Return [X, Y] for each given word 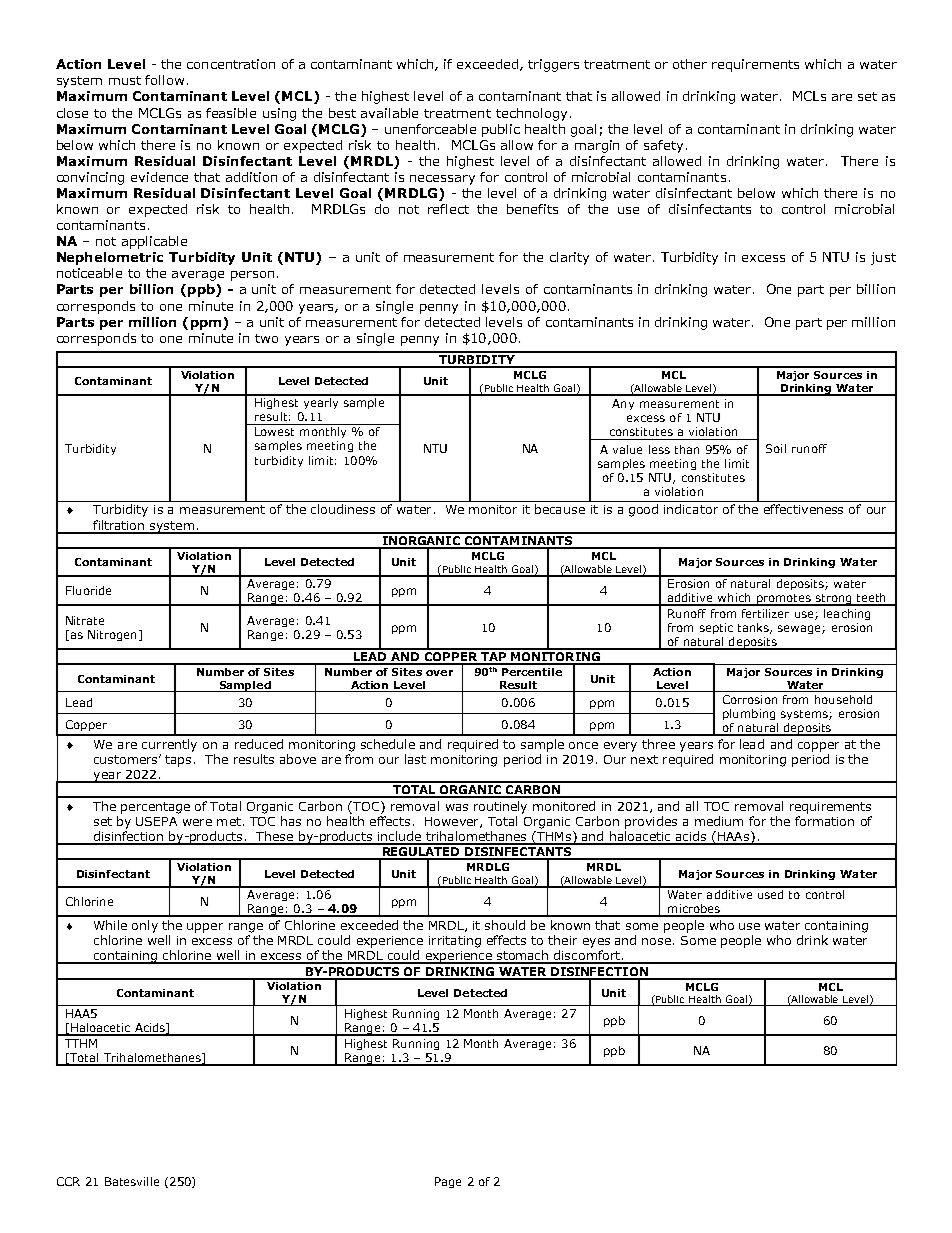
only [145, 926]
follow [164, 80]
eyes [596, 943]
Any [623, 404]
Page [448, 1182]
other [690, 64]
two [266, 338]
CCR [68, 1181]
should [505, 925]
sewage [800, 629]
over [439, 673]
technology [531, 114]
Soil [776, 448]
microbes [694, 910]
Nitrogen [112, 635]
